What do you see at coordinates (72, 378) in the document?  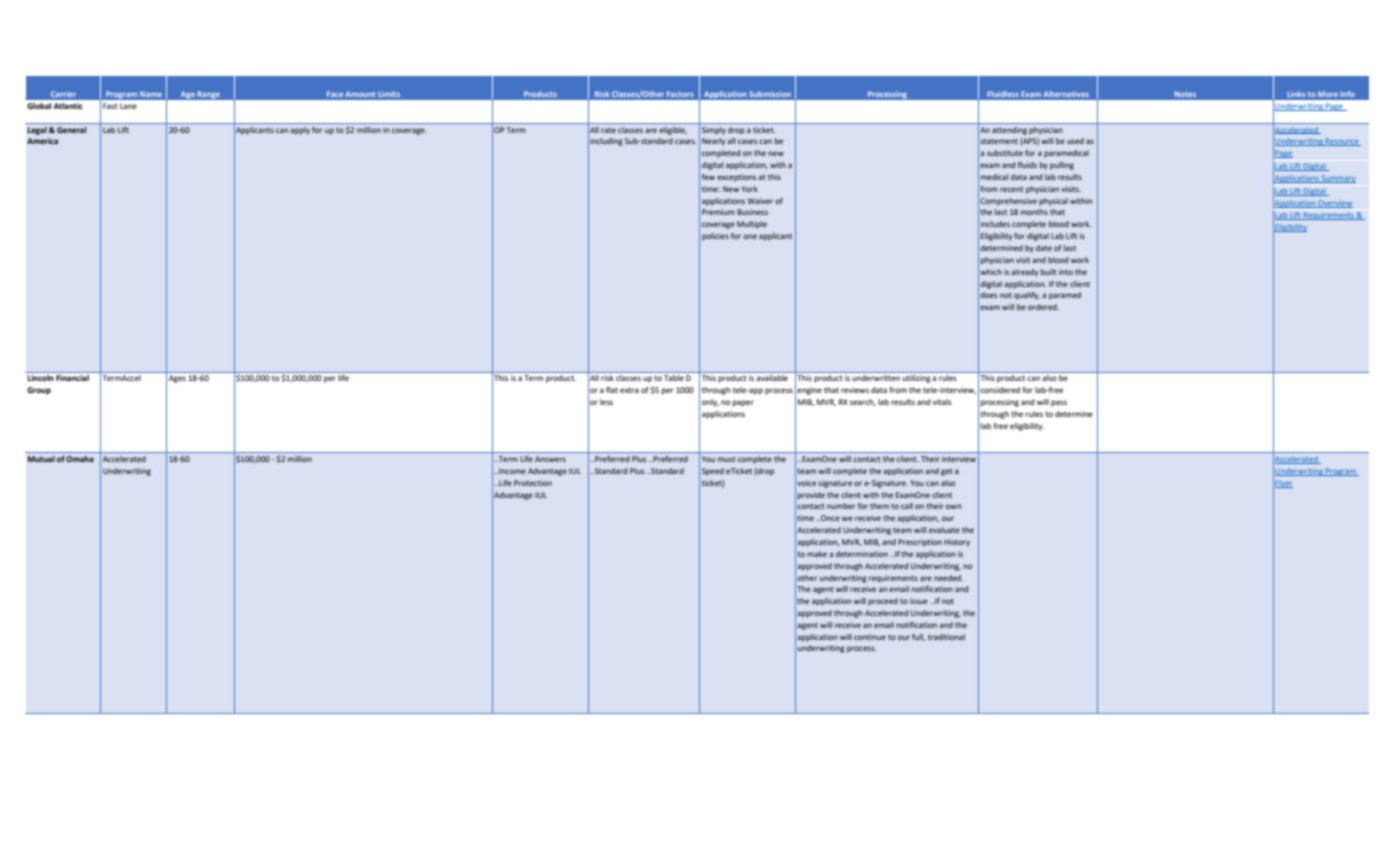 I see `Financial` at bounding box center [72, 378].
